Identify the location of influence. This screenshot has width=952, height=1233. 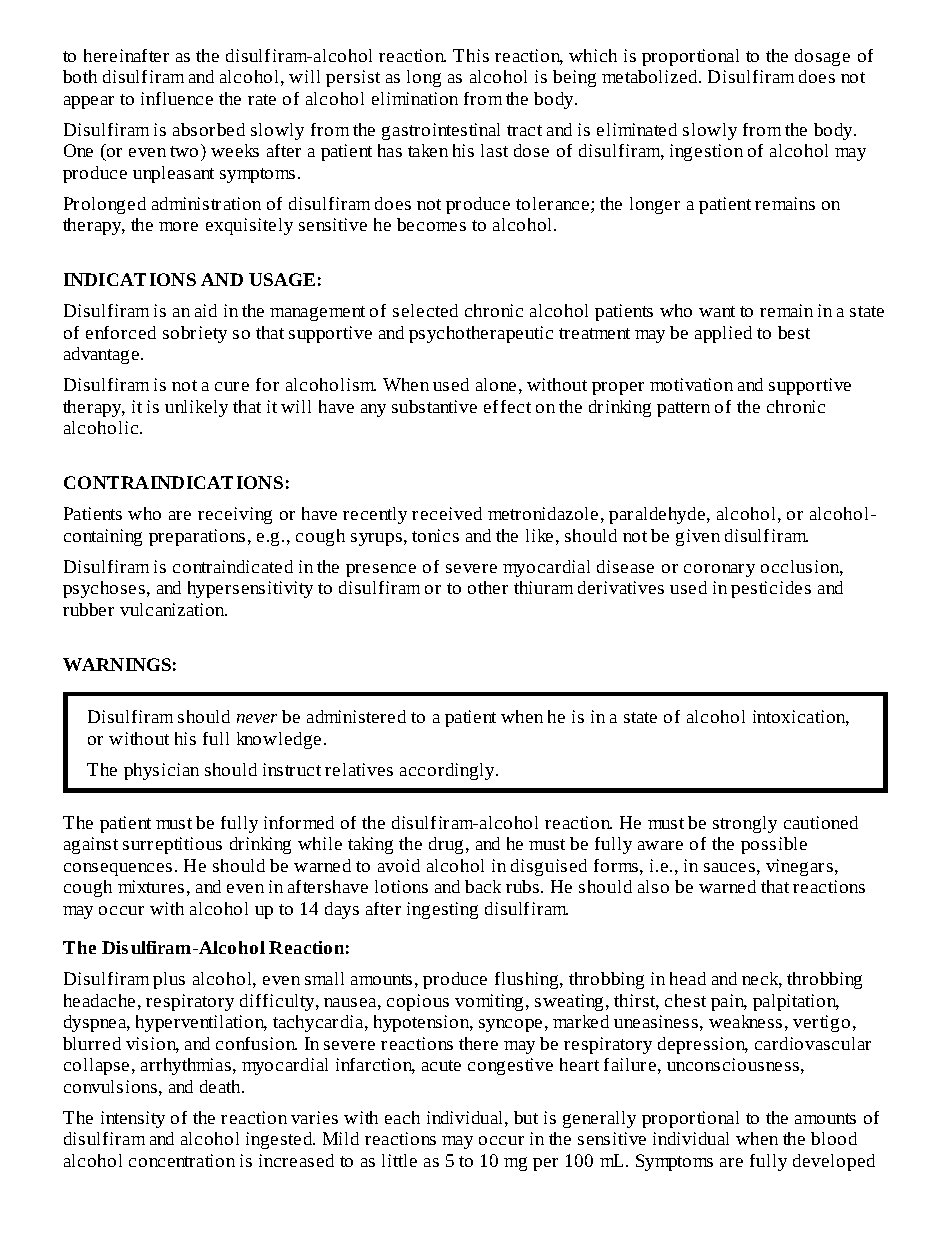
(177, 98).
